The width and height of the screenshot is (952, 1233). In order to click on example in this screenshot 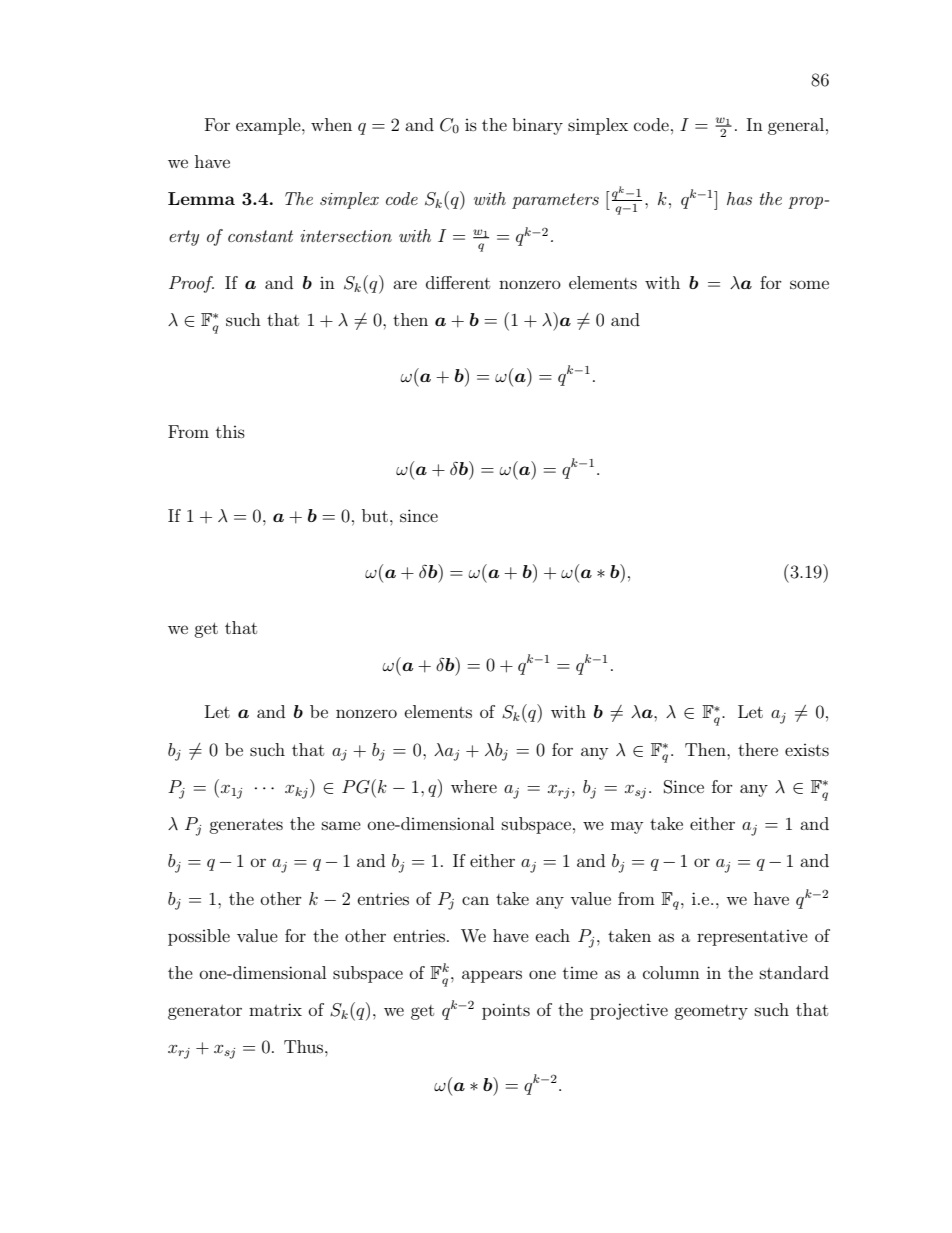, I will do `click(269, 126)`.
